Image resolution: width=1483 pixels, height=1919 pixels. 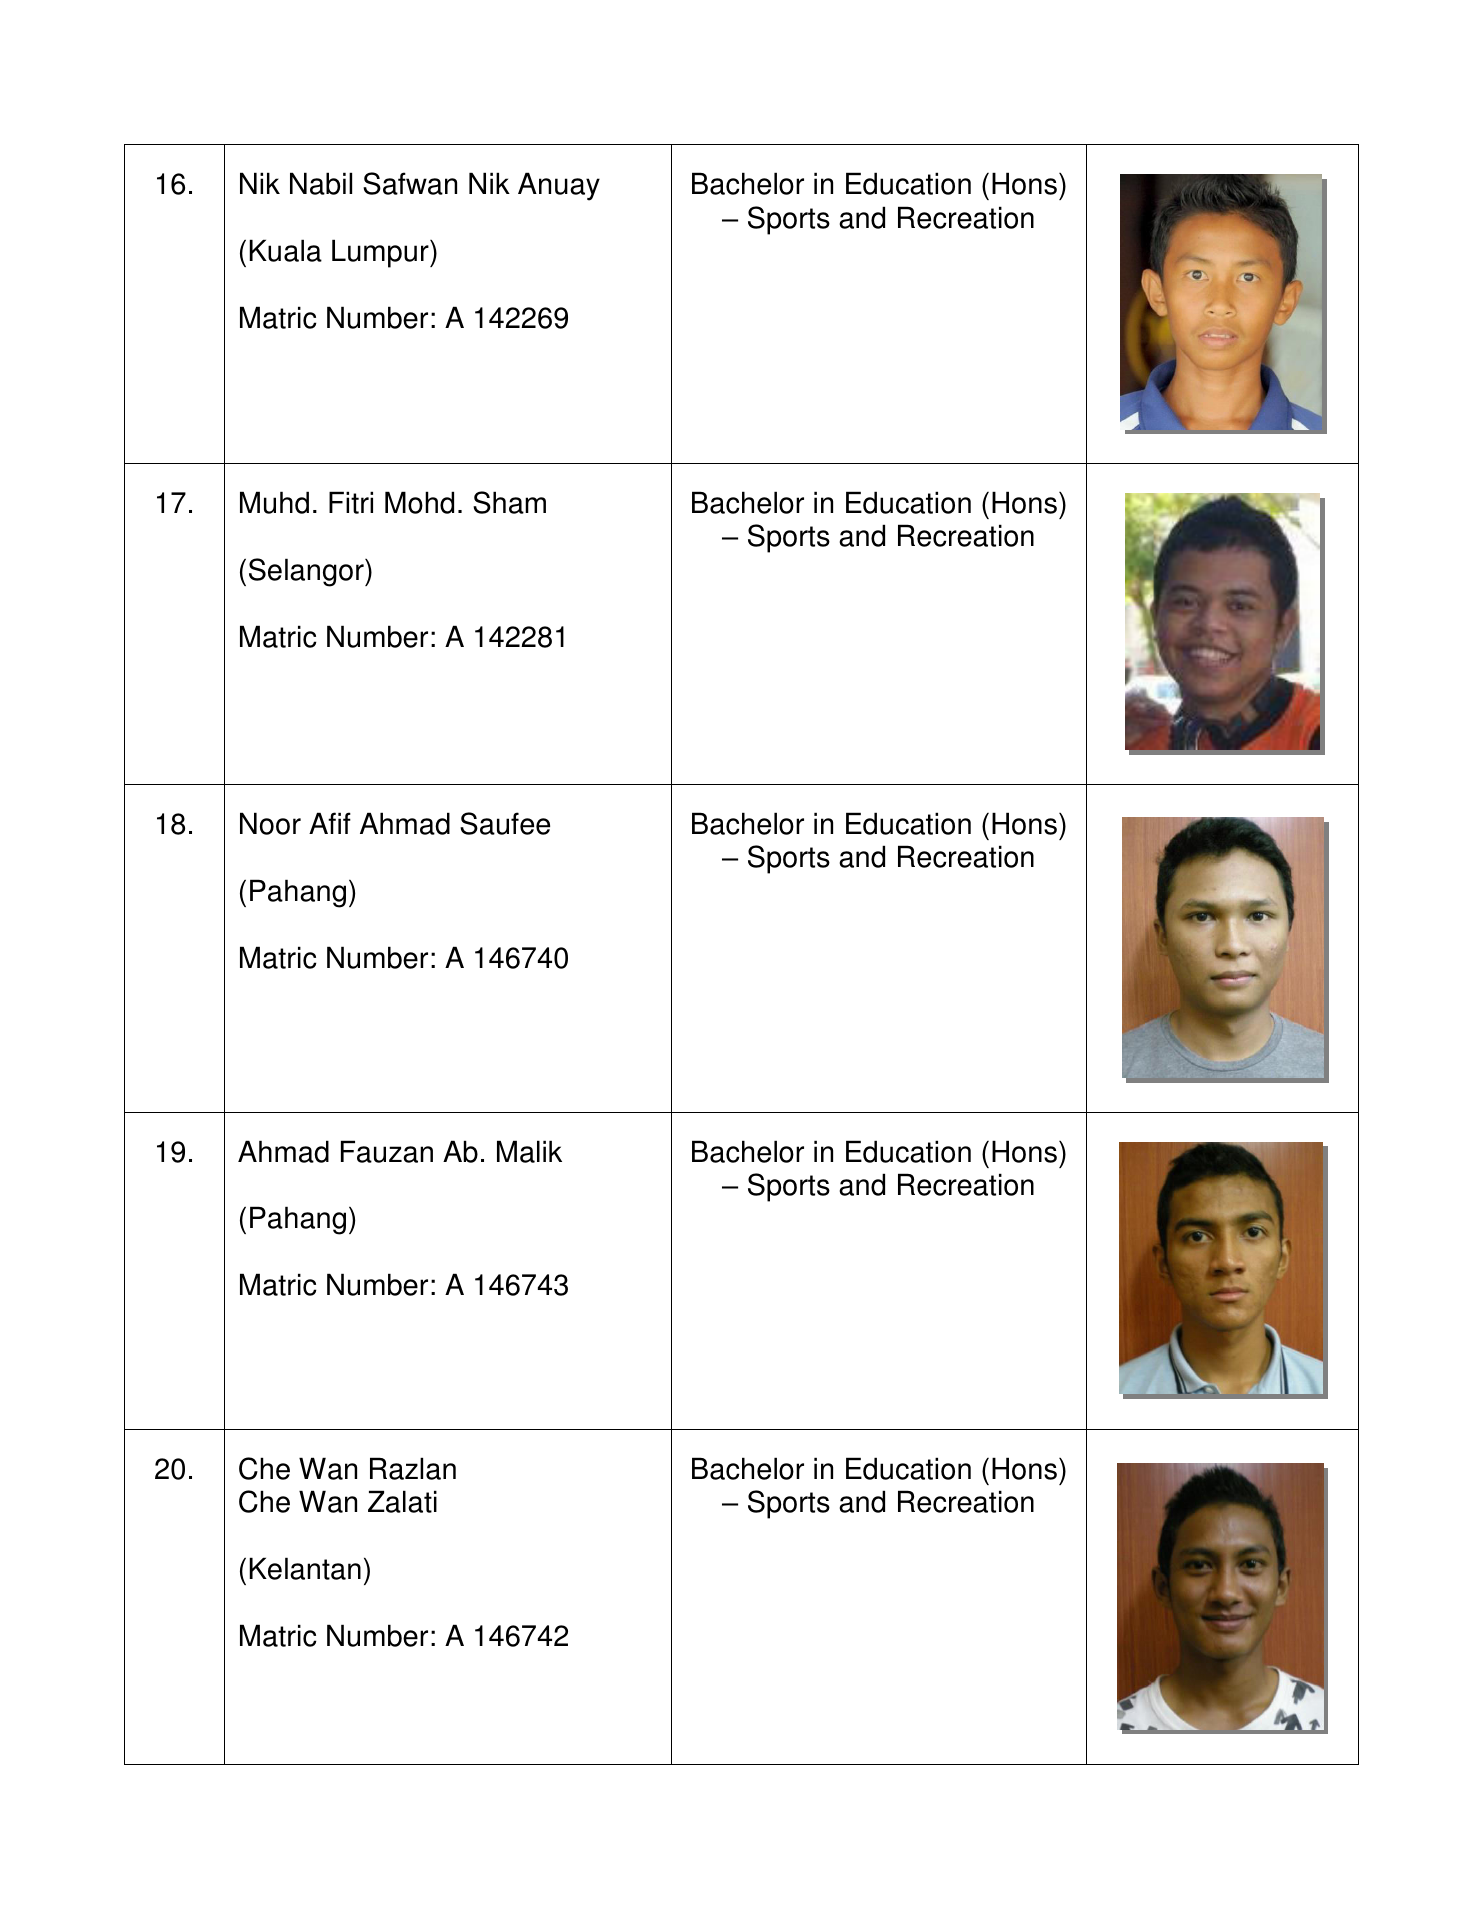 I want to click on Nabil, so click(x=321, y=183).
